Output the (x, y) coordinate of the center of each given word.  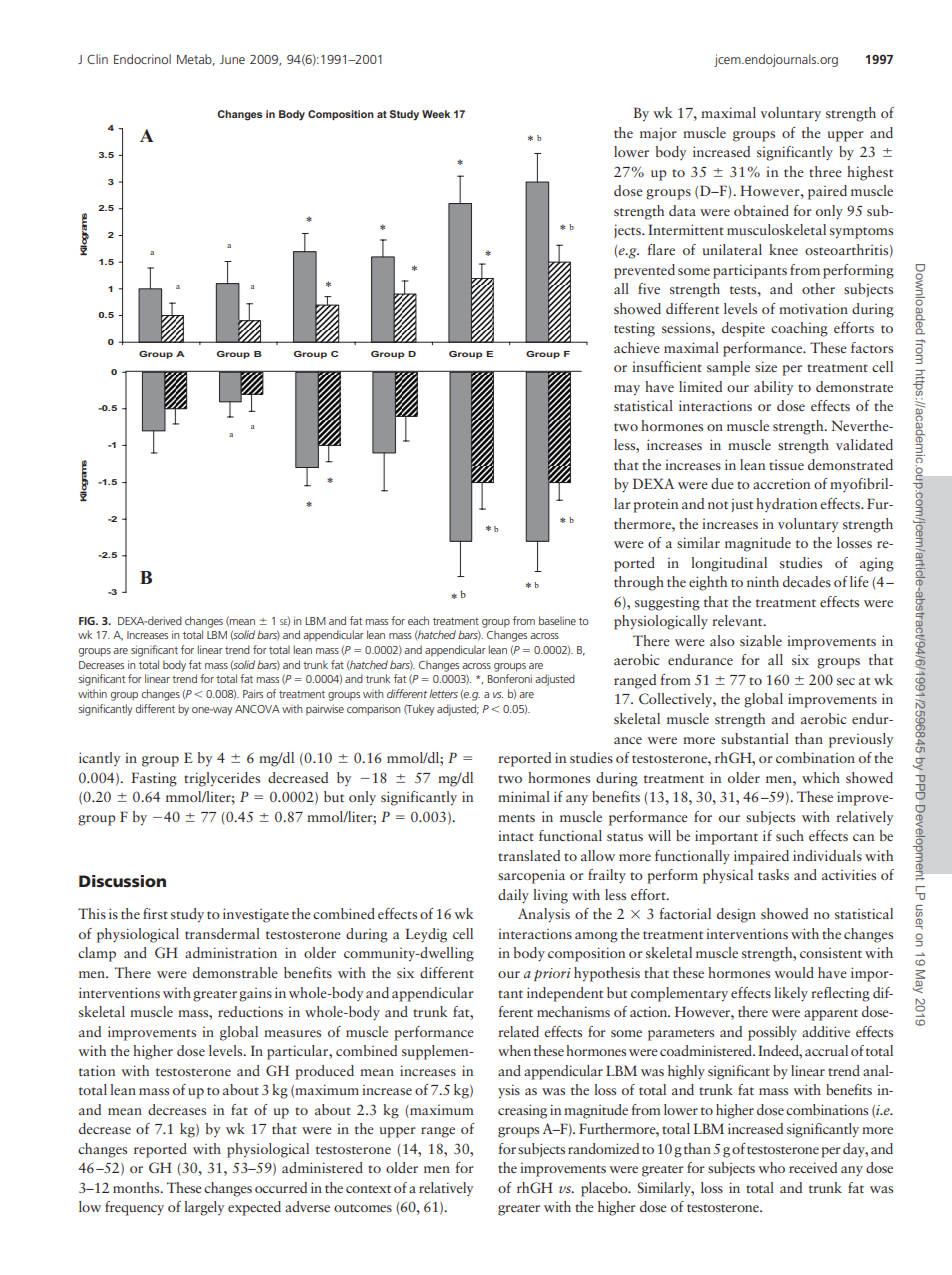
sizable (761, 640)
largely (204, 1208)
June (232, 59)
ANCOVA (257, 709)
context (368, 1189)
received (813, 1167)
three (825, 171)
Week (436, 114)
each (418, 620)
